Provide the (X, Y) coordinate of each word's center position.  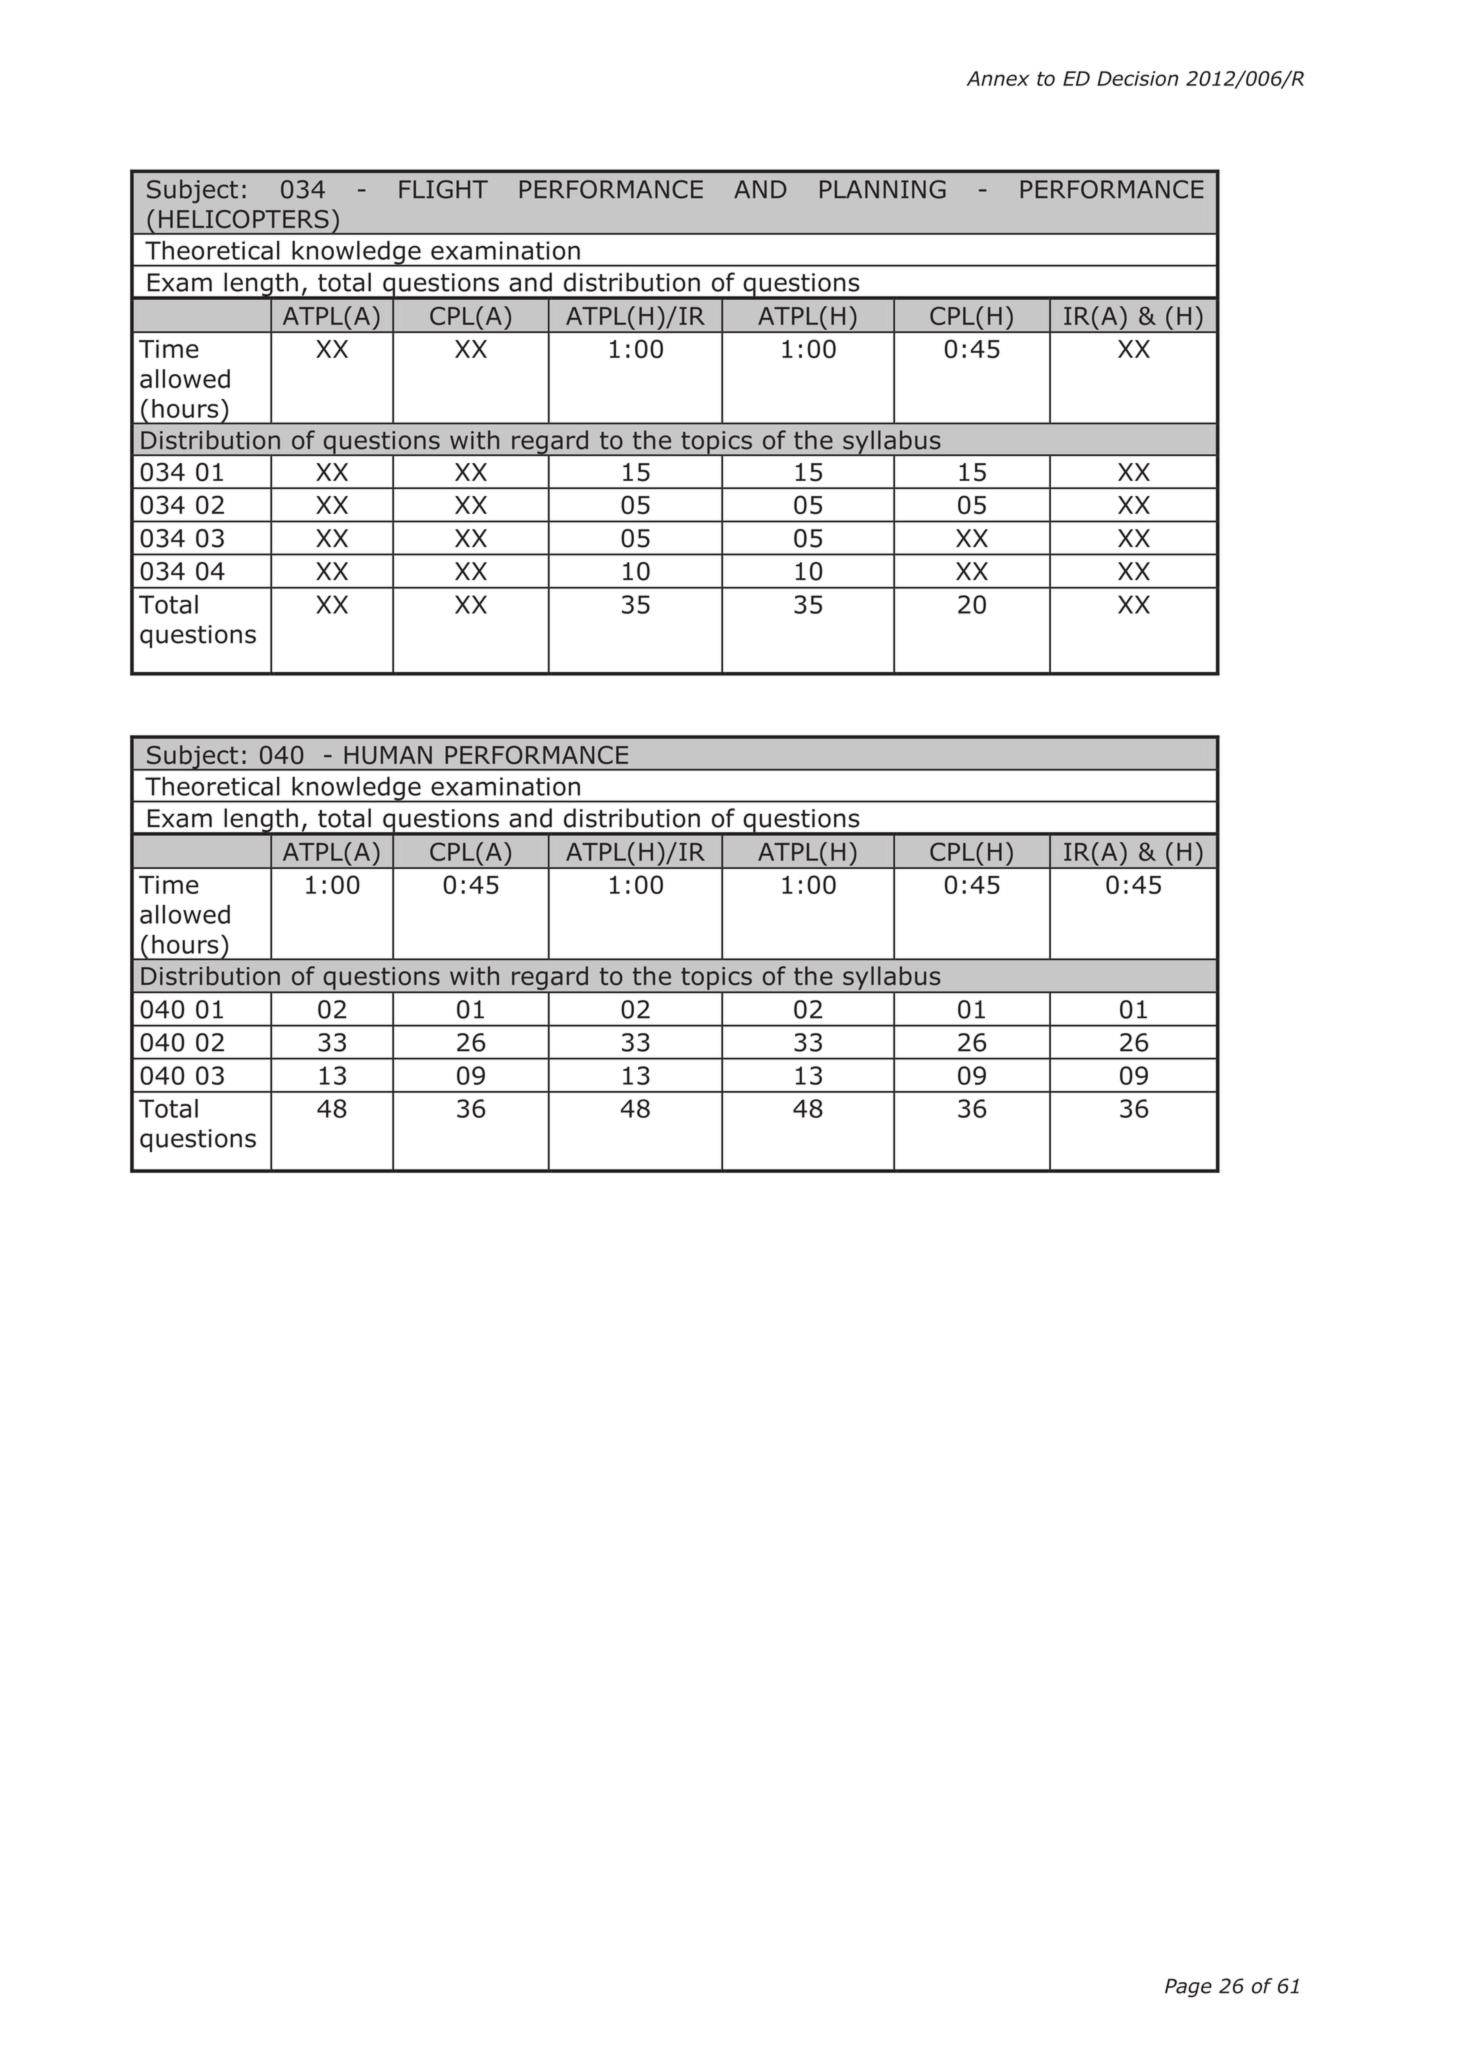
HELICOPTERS (244, 219)
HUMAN (388, 755)
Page (1188, 1988)
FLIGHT (443, 189)
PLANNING (883, 189)
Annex (998, 78)
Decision (1137, 78)
